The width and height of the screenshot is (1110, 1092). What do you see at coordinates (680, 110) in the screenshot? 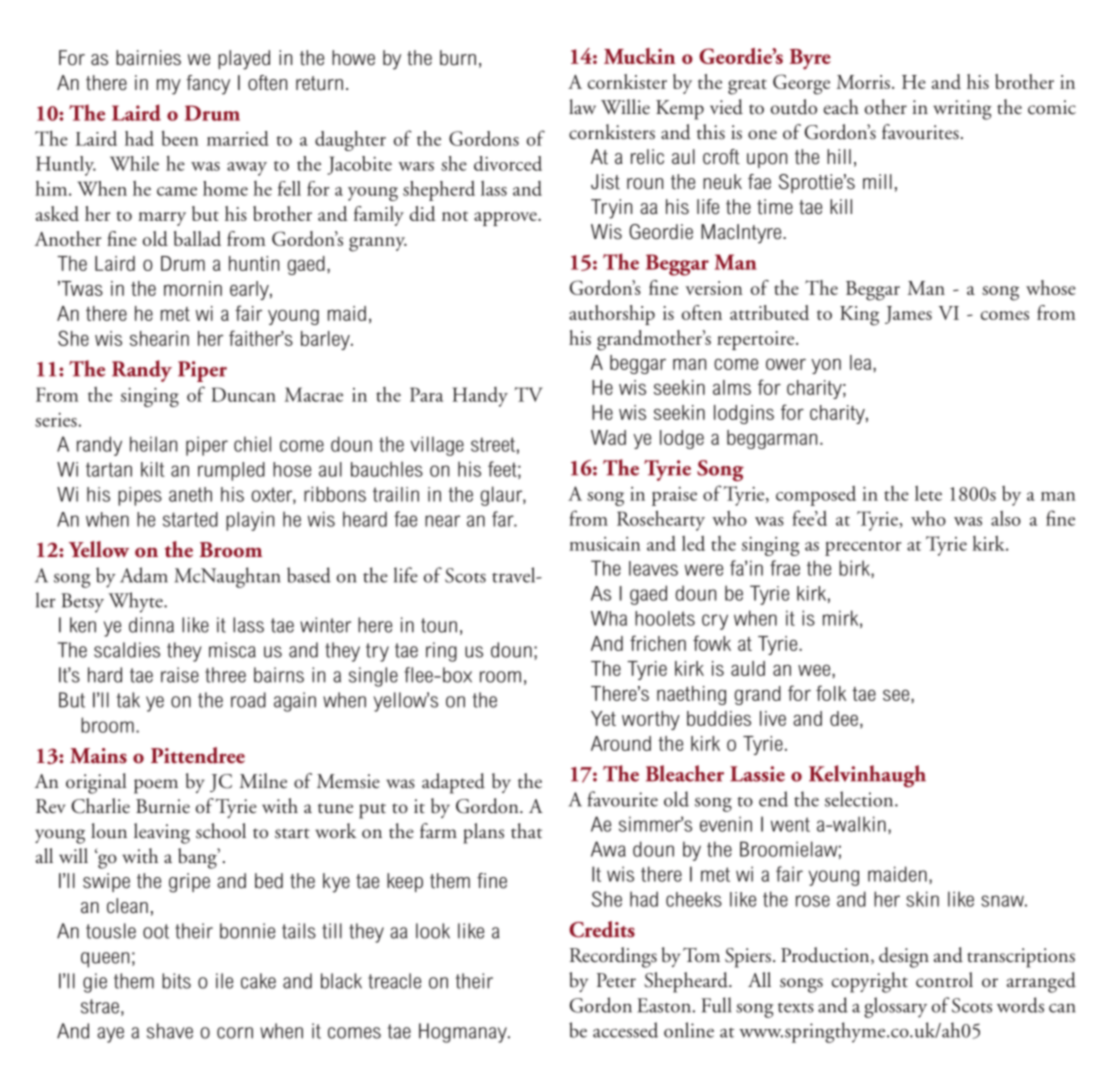
I see `Kemp` at bounding box center [680, 110].
